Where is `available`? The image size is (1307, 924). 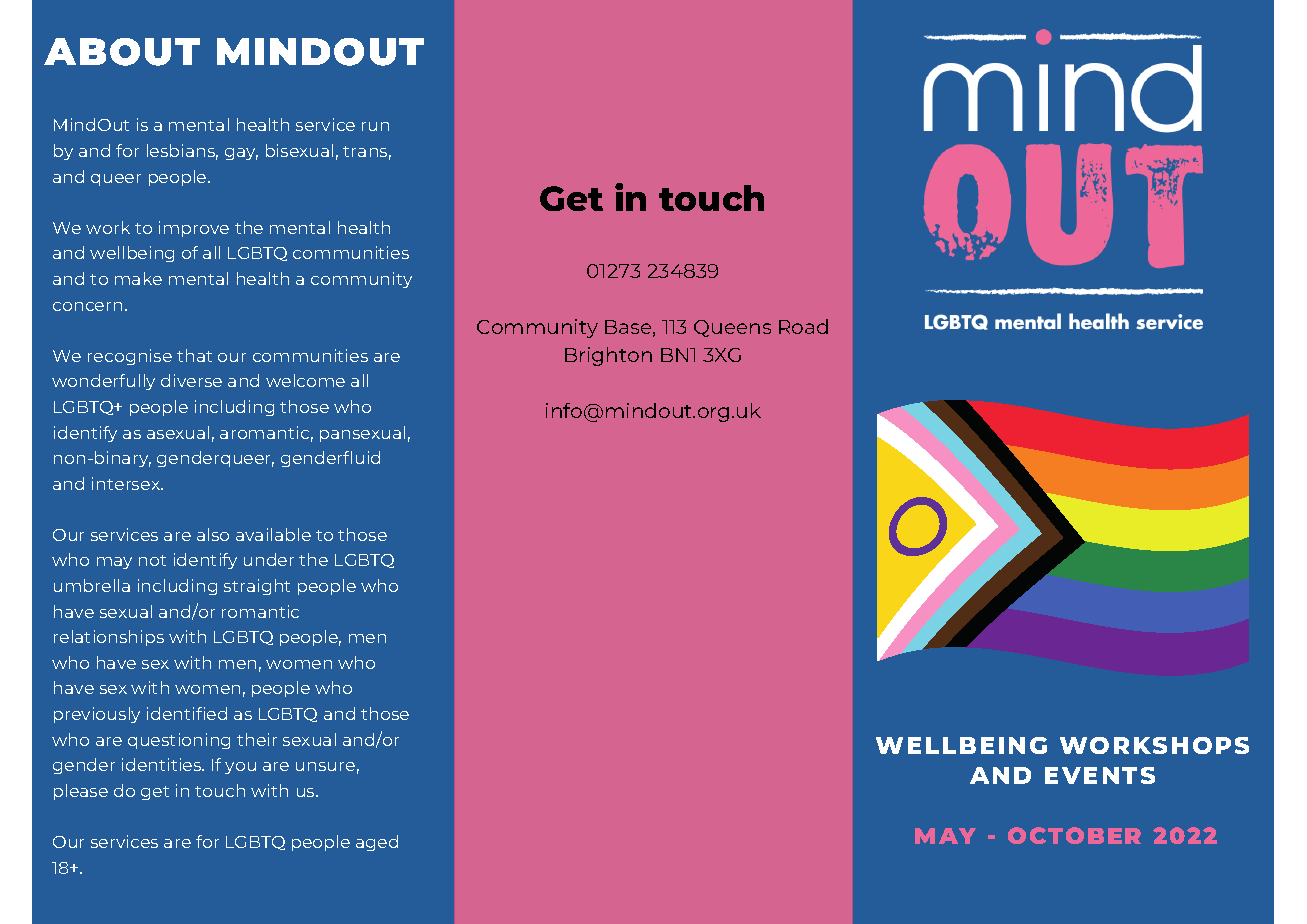
available is located at coordinates (273, 534).
